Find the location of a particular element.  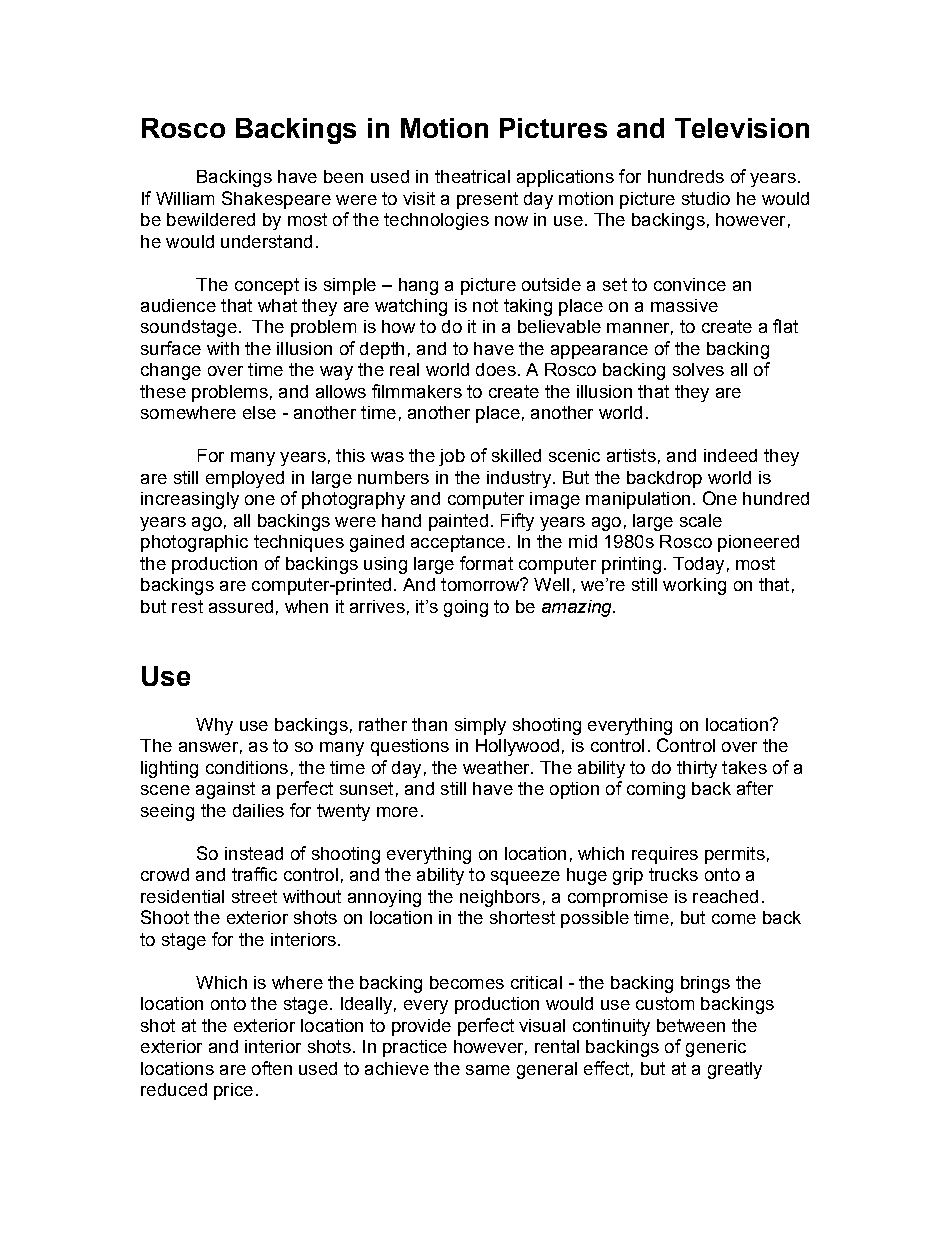

Shakespeare is located at coordinates (276, 200).
